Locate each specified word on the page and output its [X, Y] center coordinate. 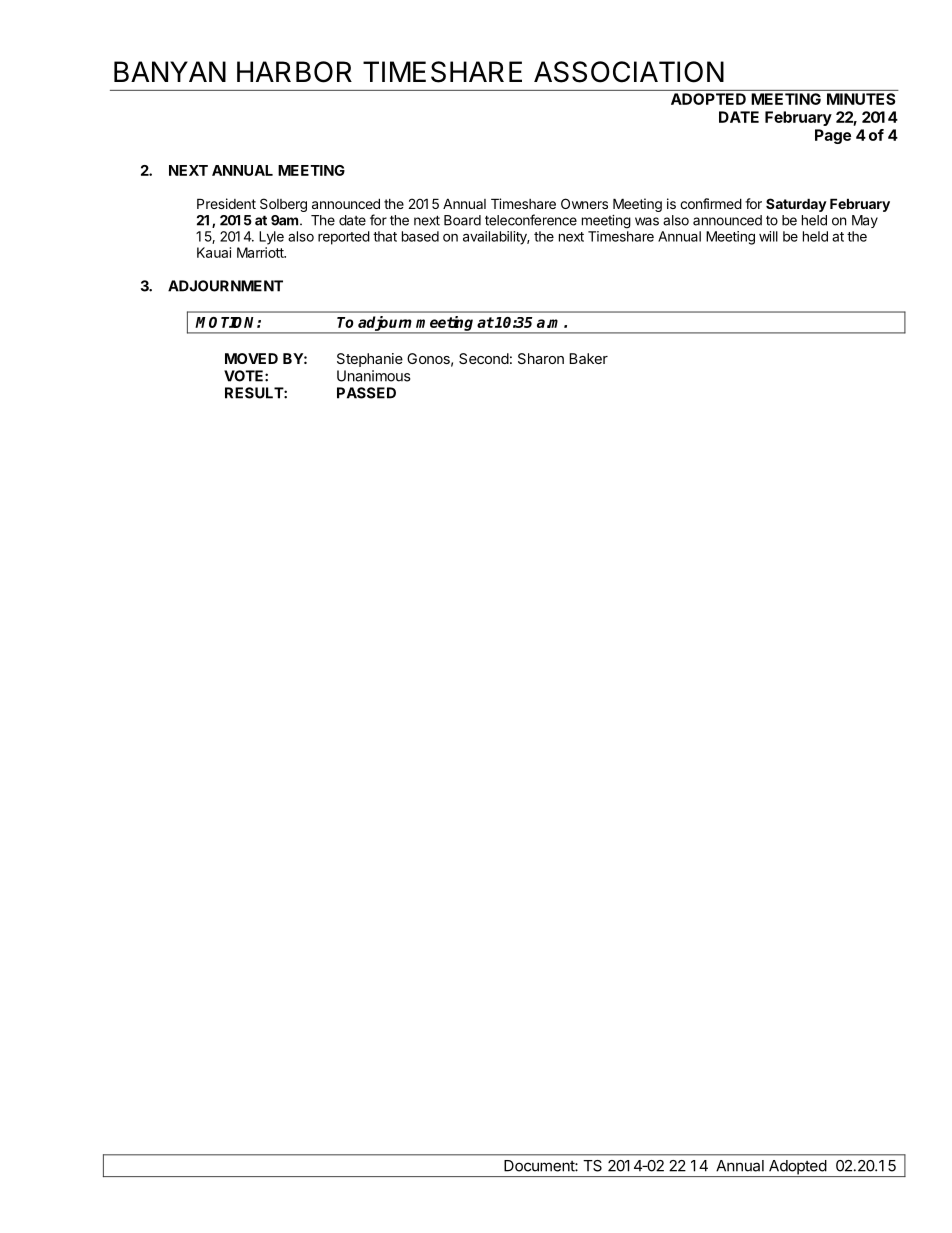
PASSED [366, 393]
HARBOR [294, 72]
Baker [588, 358]
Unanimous [374, 376]
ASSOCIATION [629, 72]
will [768, 236]
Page [833, 136]
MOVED [251, 358]
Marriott [261, 252]
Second [484, 358]
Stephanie [370, 360]
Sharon [541, 358]
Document [540, 1166]
